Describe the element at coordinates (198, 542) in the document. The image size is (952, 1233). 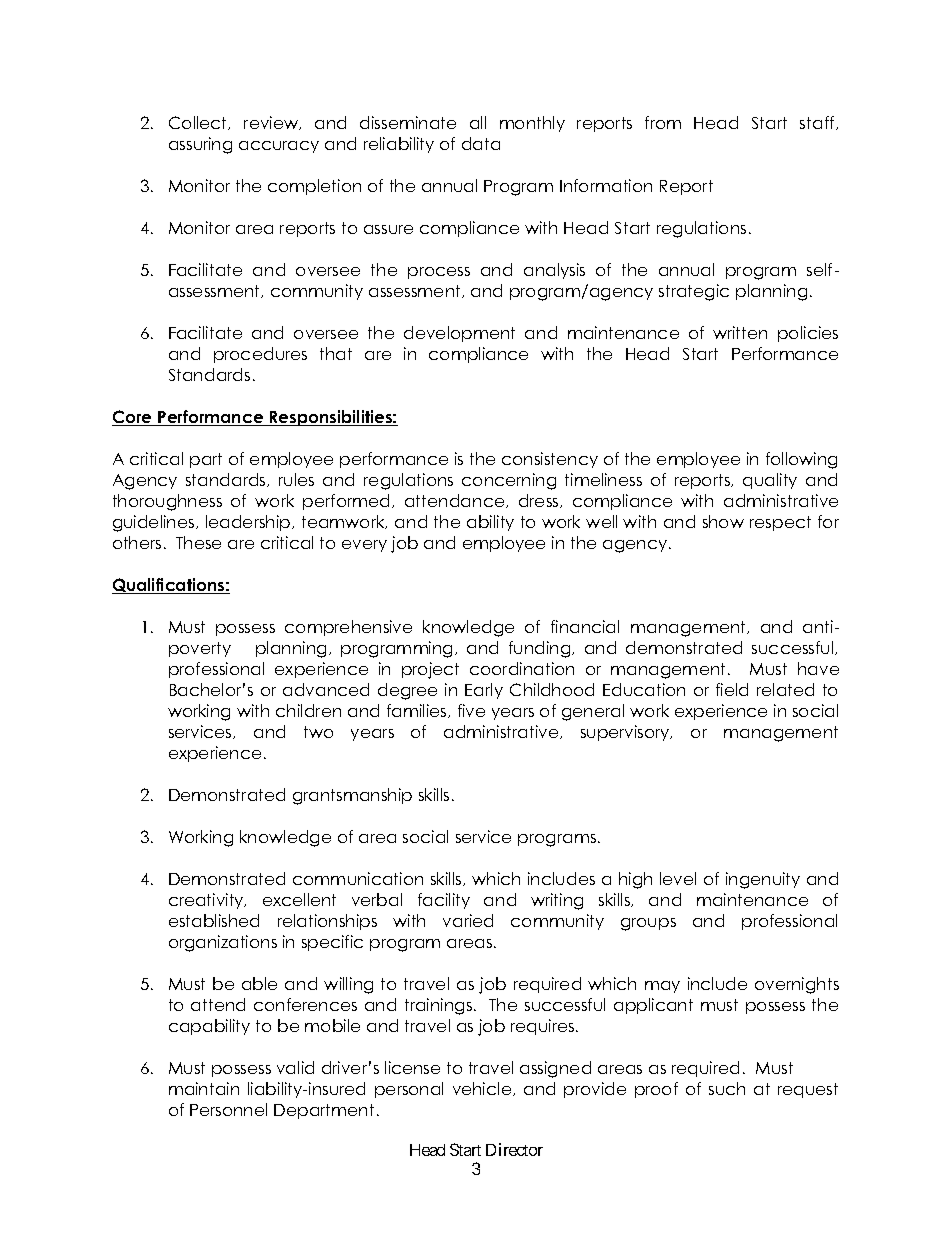
I see `These` at that location.
